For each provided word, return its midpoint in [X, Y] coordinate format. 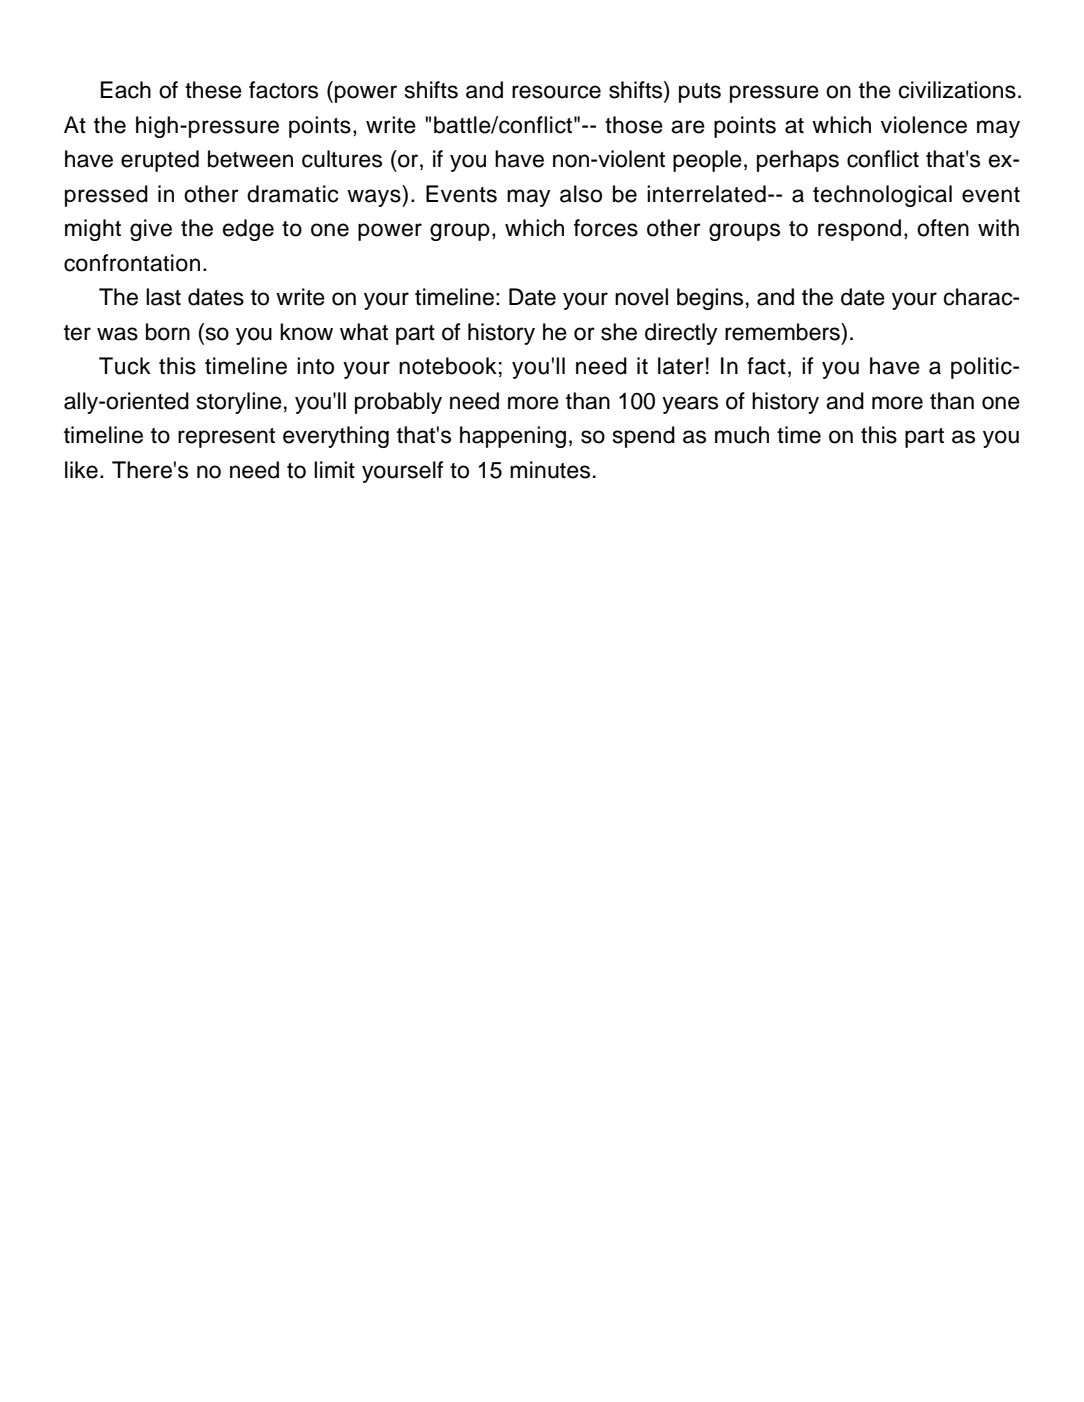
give [151, 230]
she [619, 332]
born [168, 332]
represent [226, 438]
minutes [550, 470]
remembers [783, 332]
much [742, 435]
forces [606, 228]
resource [556, 92]
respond [859, 230]
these [213, 90]
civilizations [957, 90]
